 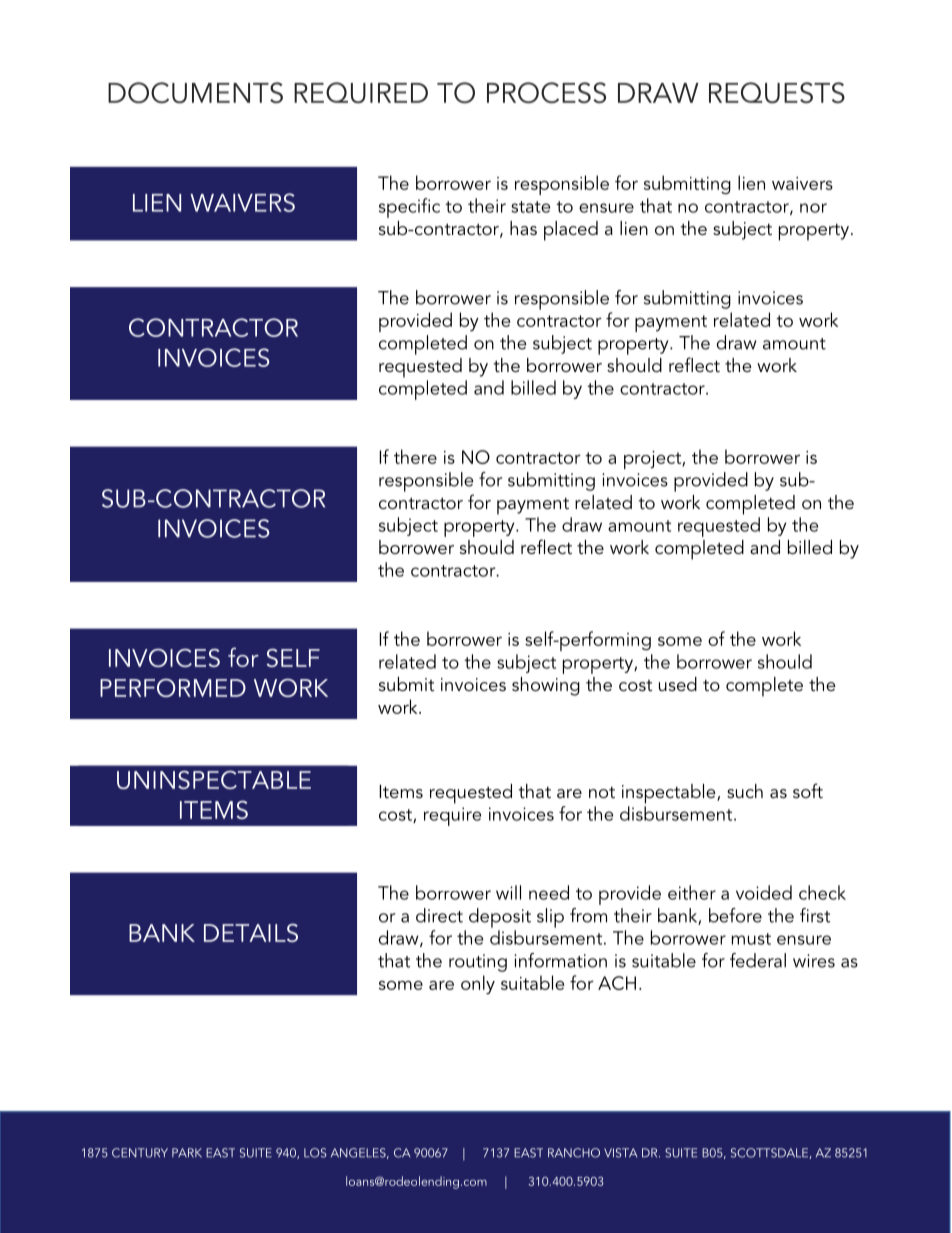 I want to click on RANCHO, so click(x=574, y=1153).
